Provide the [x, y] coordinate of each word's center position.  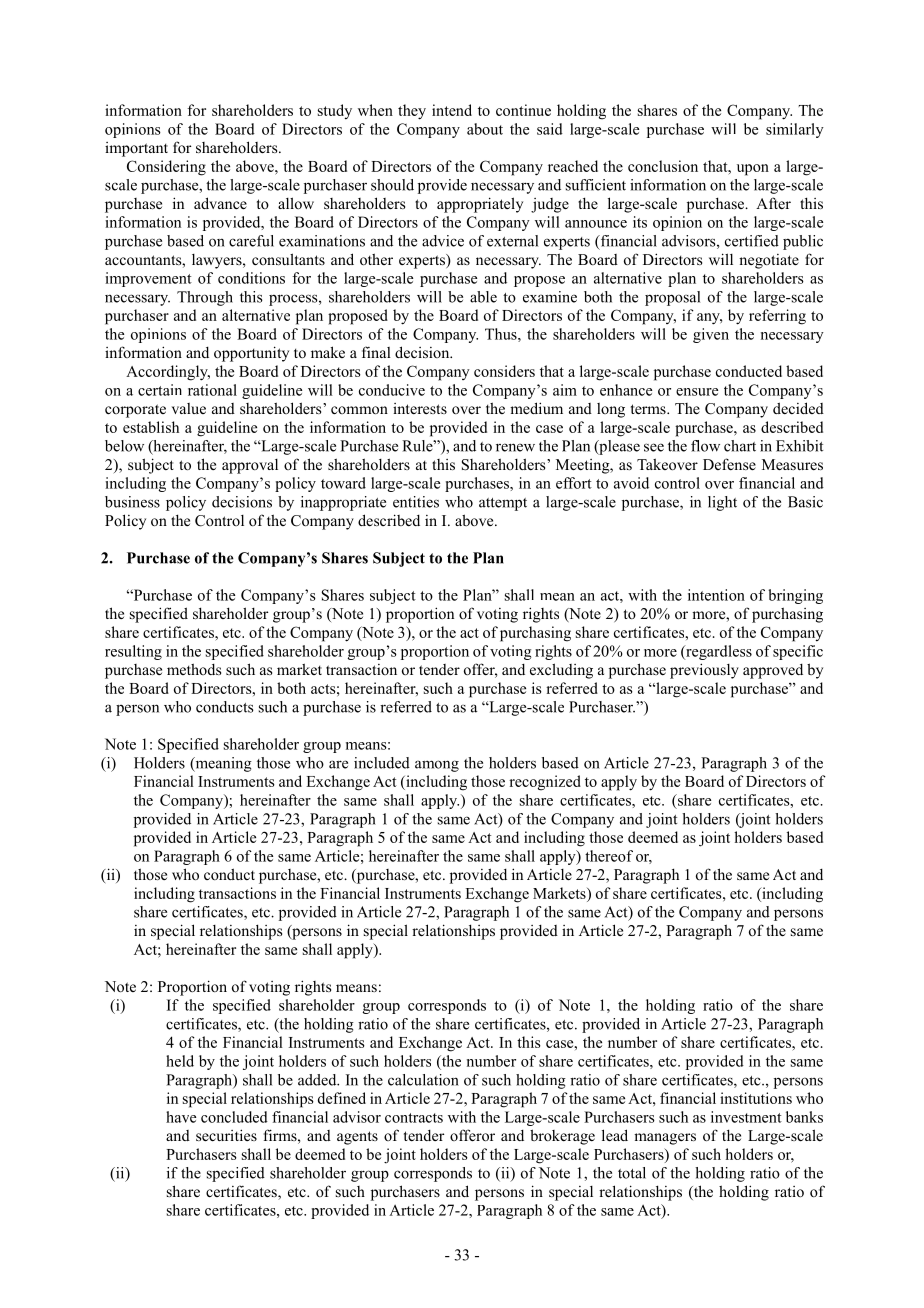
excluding [561, 671]
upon [753, 170]
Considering [166, 168]
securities [226, 1135]
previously [704, 671]
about [485, 129]
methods [194, 669]
